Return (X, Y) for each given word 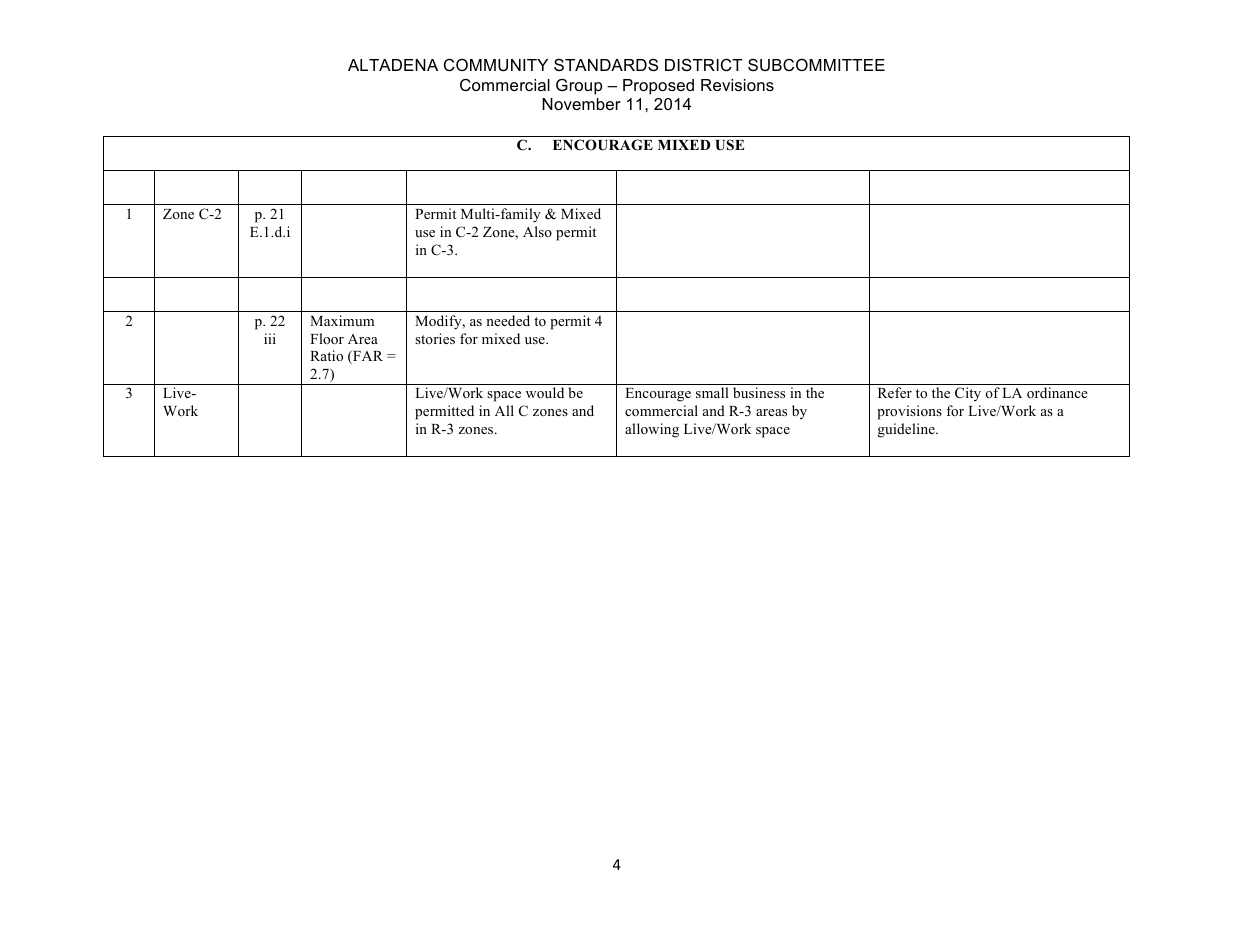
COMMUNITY (496, 64)
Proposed (658, 87)
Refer (895, 392)
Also (537, 231)
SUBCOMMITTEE (816, 64)
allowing (652, 430)
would (545, 392)
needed (508, 320)
